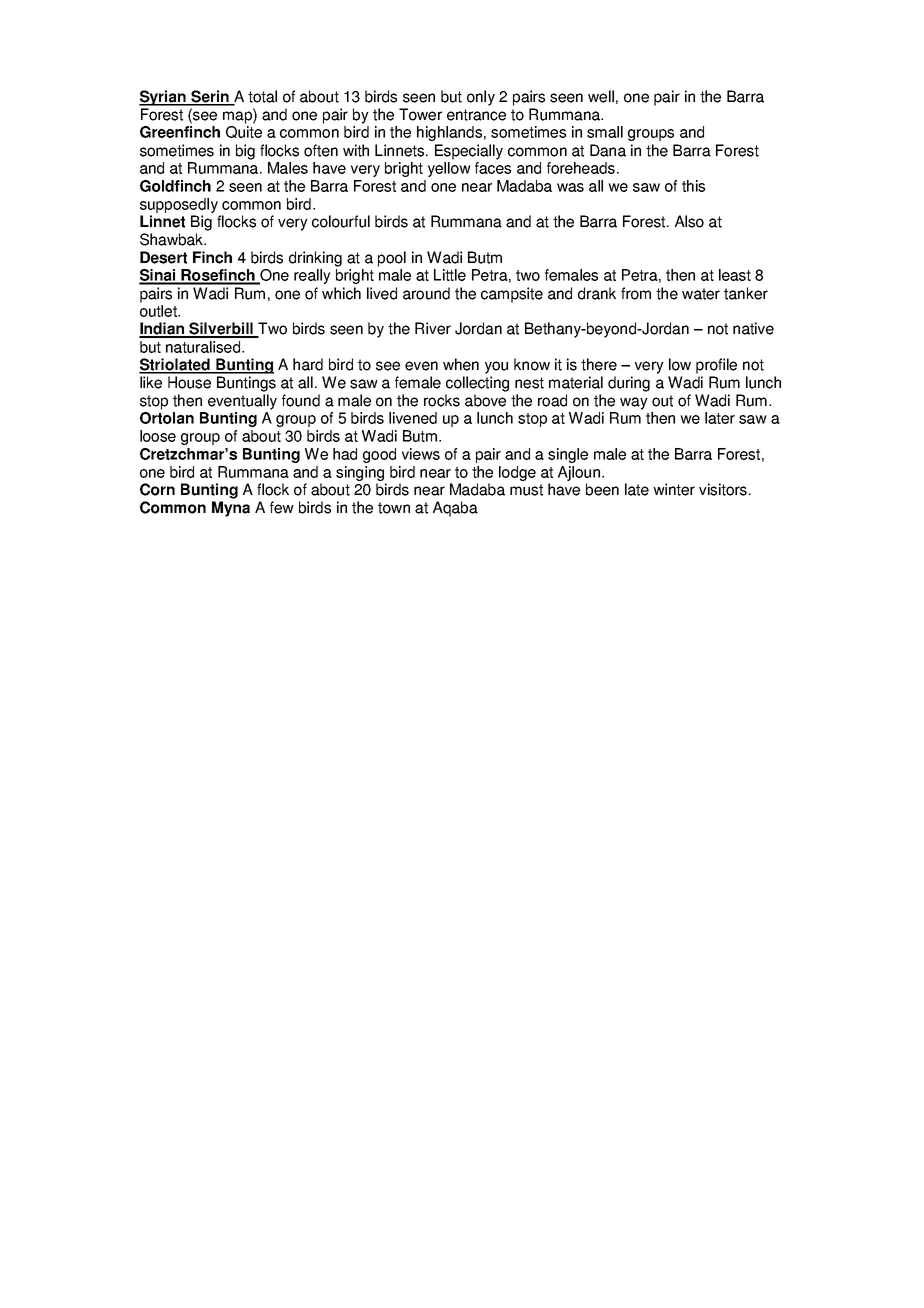 The height and width of the screenshot is (1308, 924). What do you see at coordinates (476, 115) in the screenshot?
I see `entrance` at bounding box center [476, 115].
